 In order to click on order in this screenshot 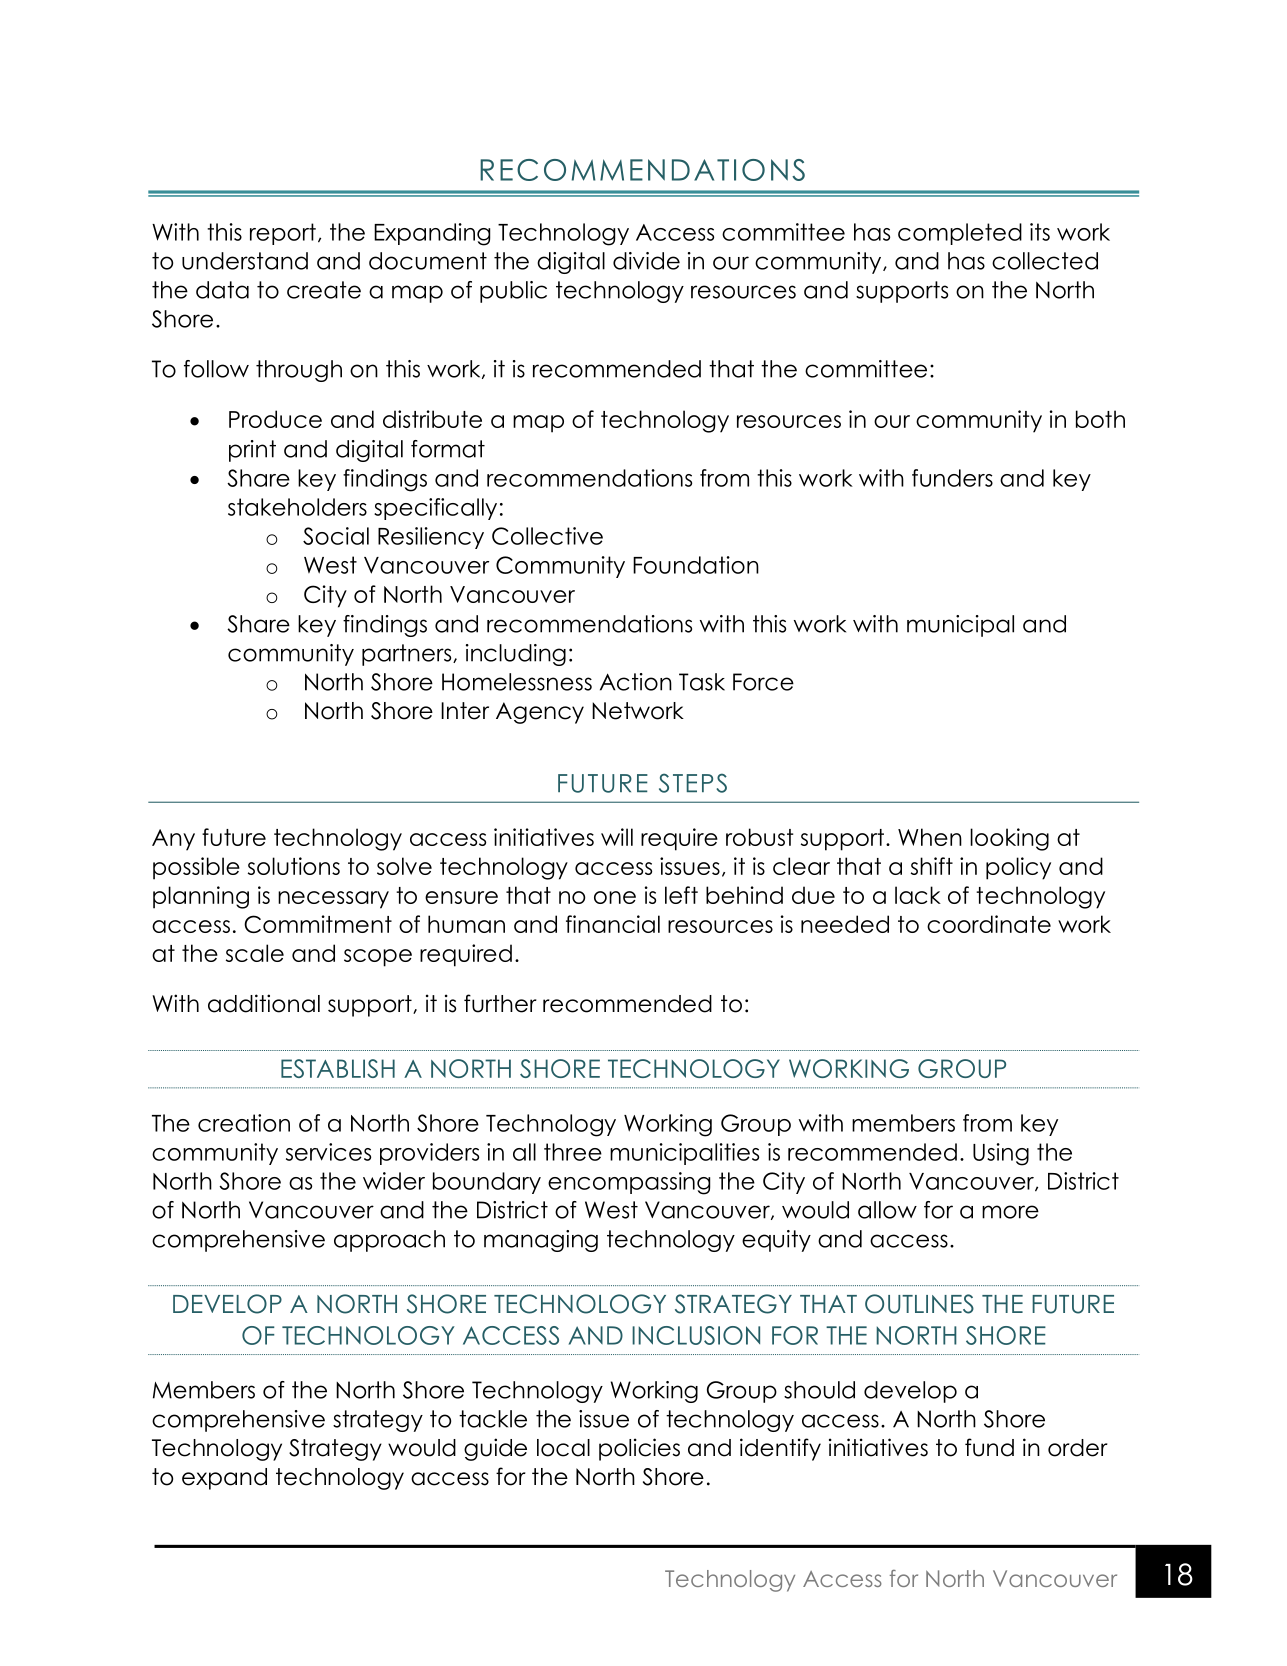, I will do `click(1078, 1448)`.
